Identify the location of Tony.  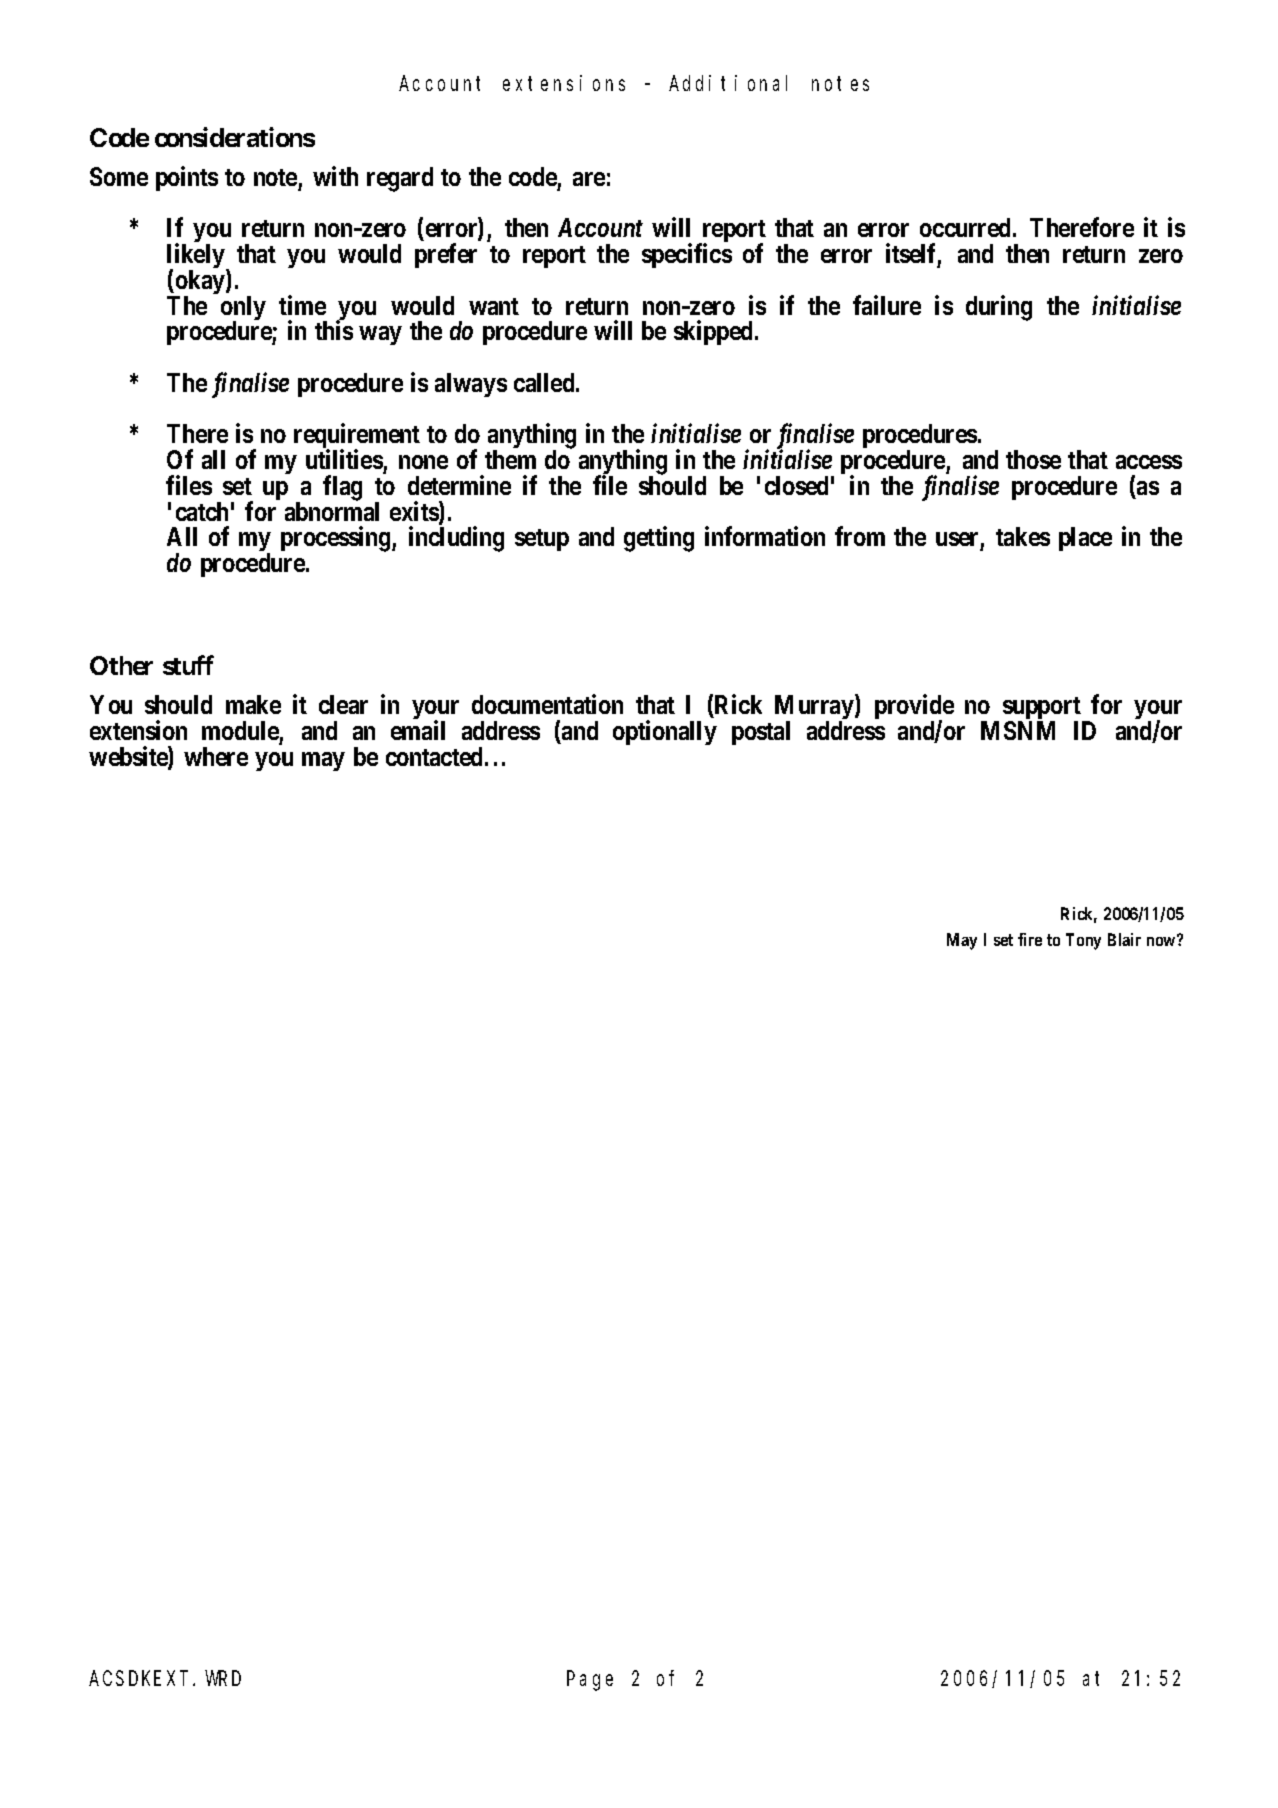
(1083, 941).
